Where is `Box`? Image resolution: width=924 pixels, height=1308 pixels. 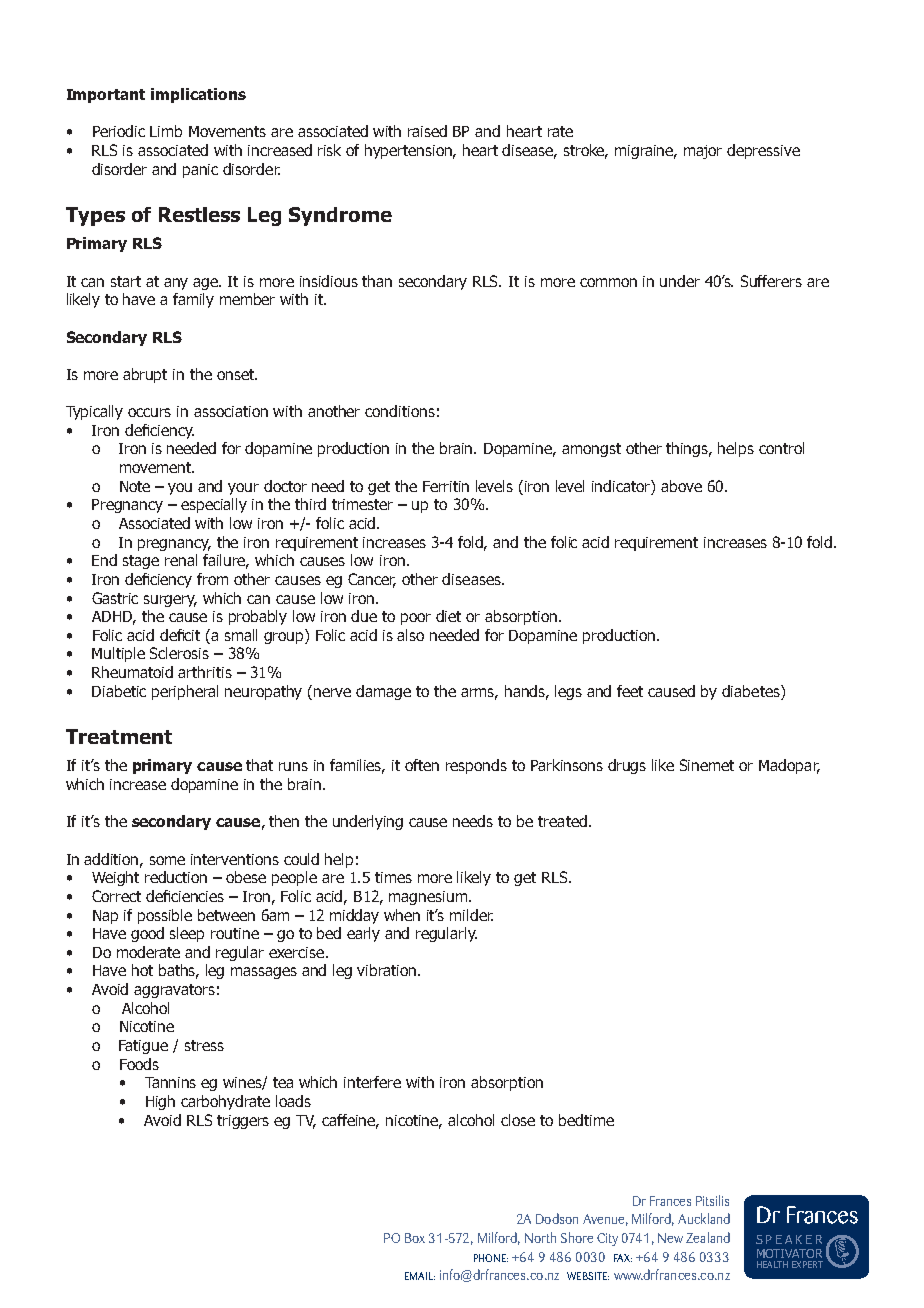
Box is located at coordinates (415, 1238).
